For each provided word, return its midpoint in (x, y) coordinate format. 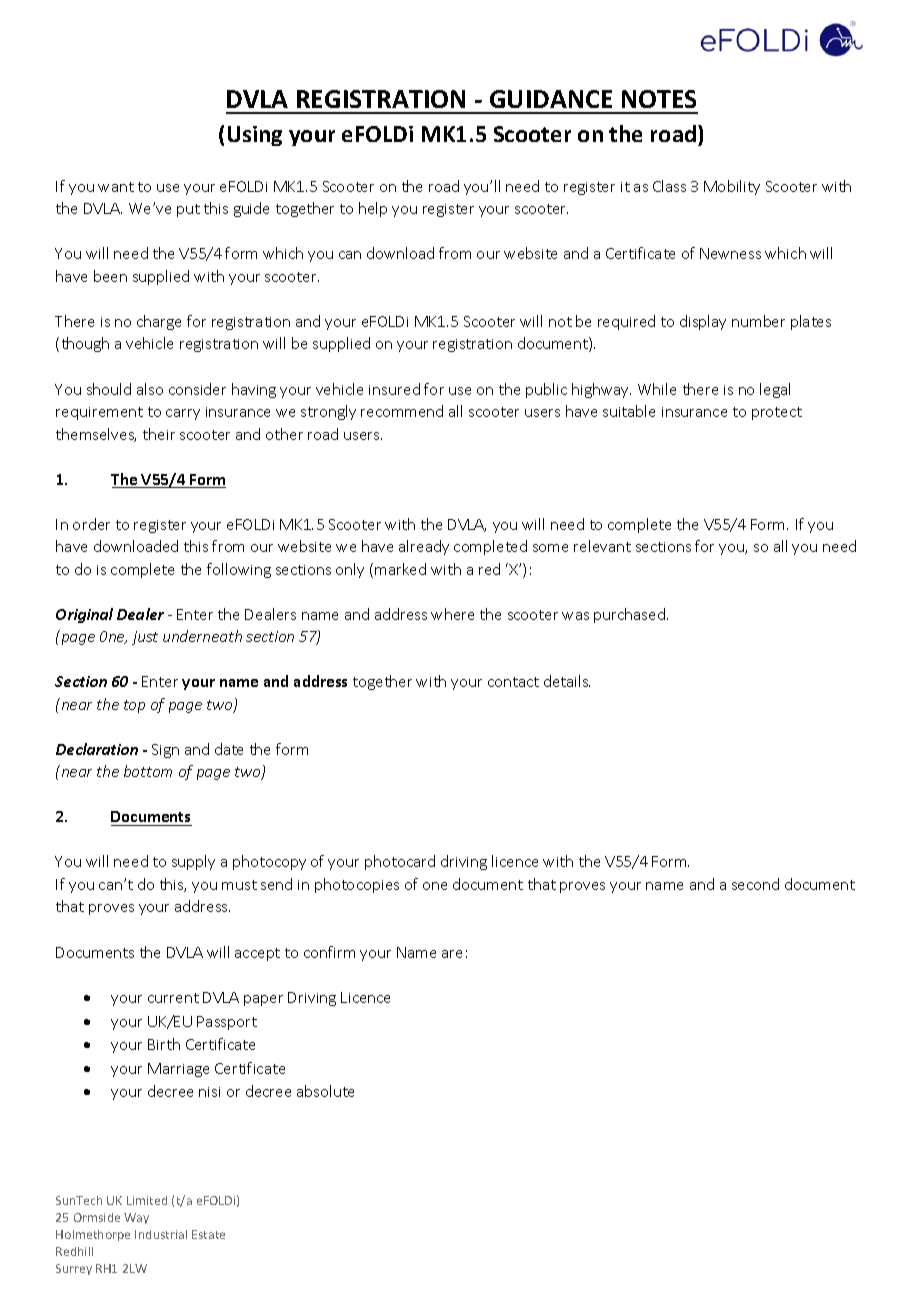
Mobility (732, 187)
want (116, 187)
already (424, 547)
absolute (325, 1091)
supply (193, 862)
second (755, 884)
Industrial (161, 1234)
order (91, 524)
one (435, 886)
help (373, 209)
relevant (602, 546)
